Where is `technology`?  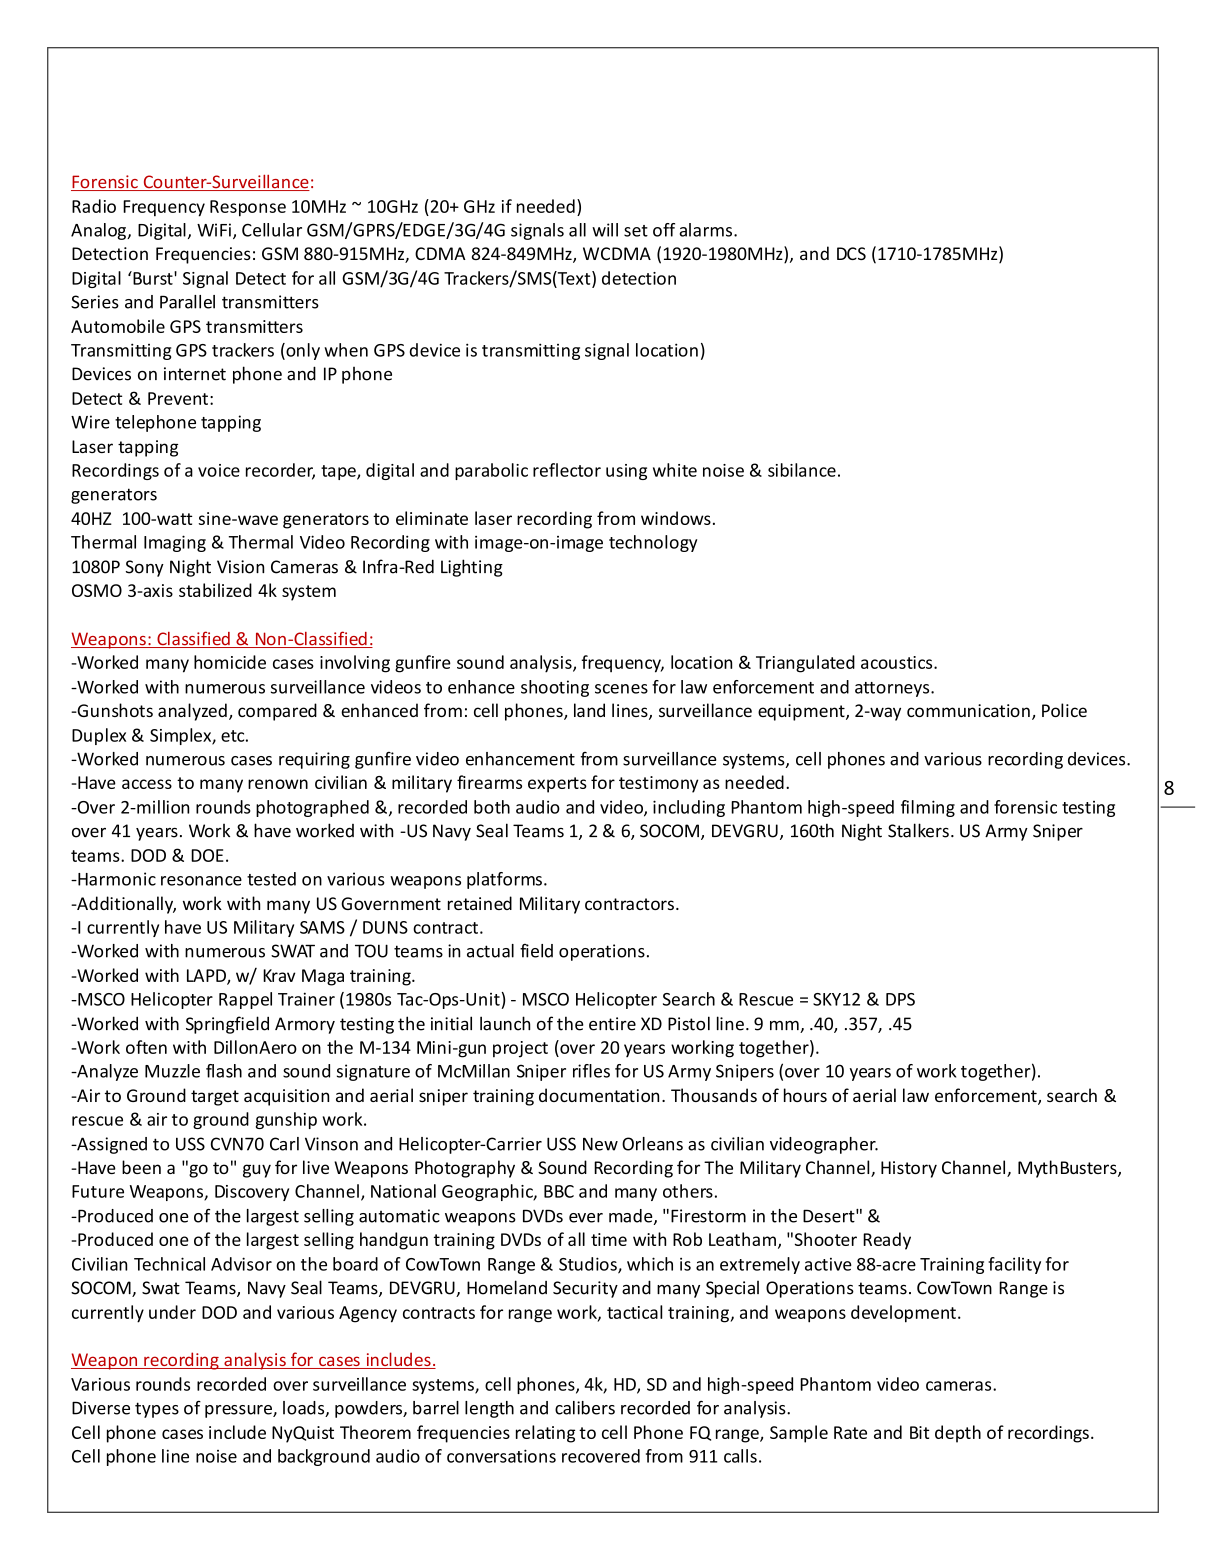 technology is located at coordinates (653, 543).
